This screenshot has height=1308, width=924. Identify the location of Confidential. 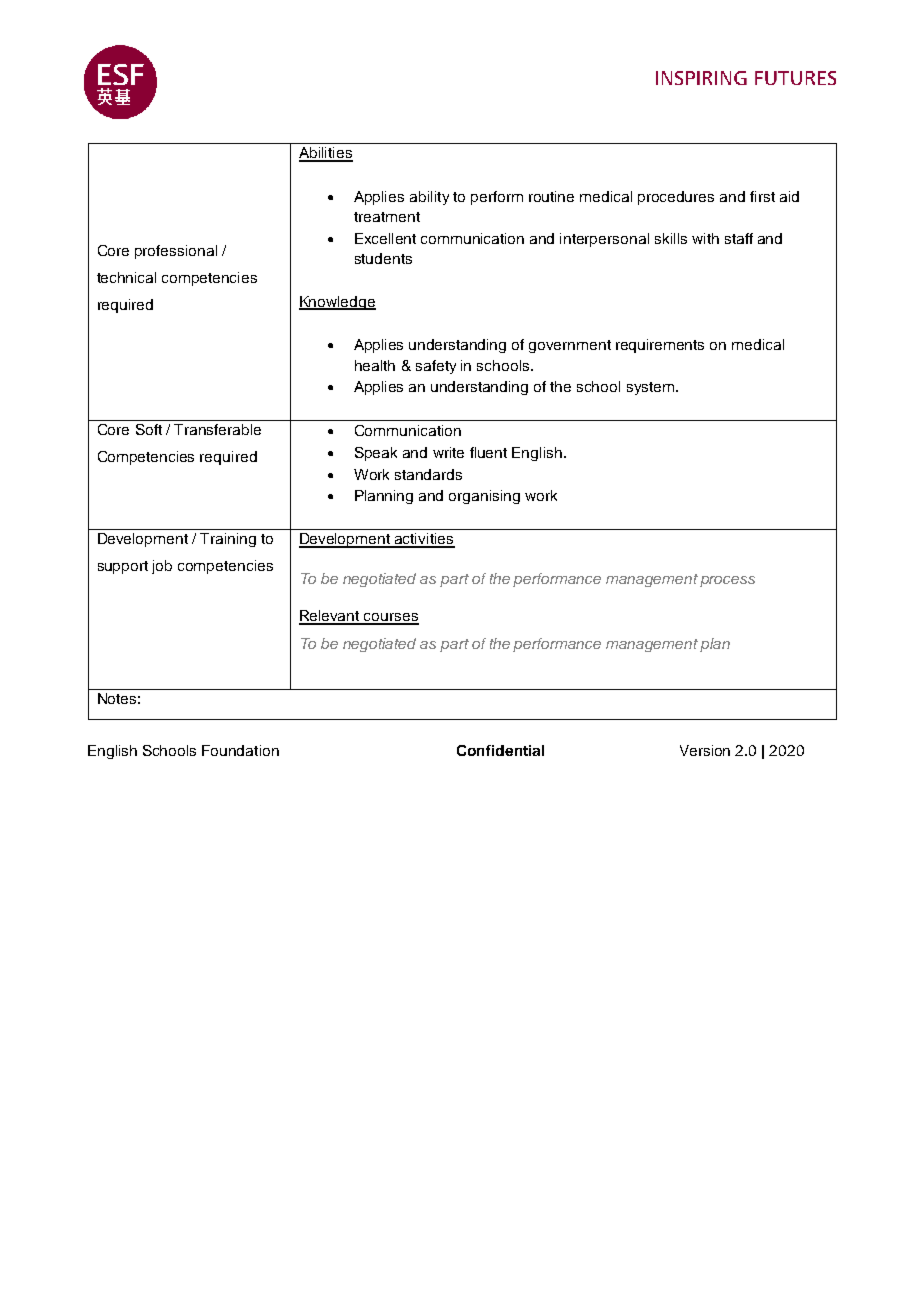
(500, 750).
